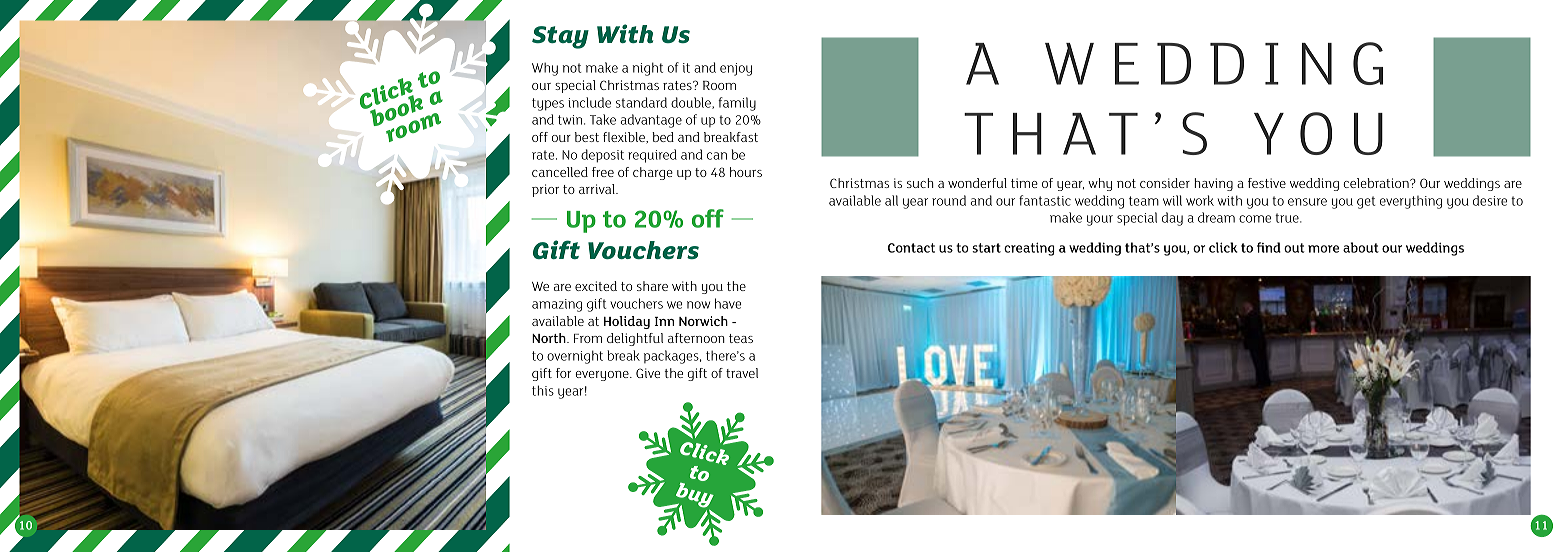  Describe the element at coordinates (560, 37) in the image. I see `Stay` at that location.
